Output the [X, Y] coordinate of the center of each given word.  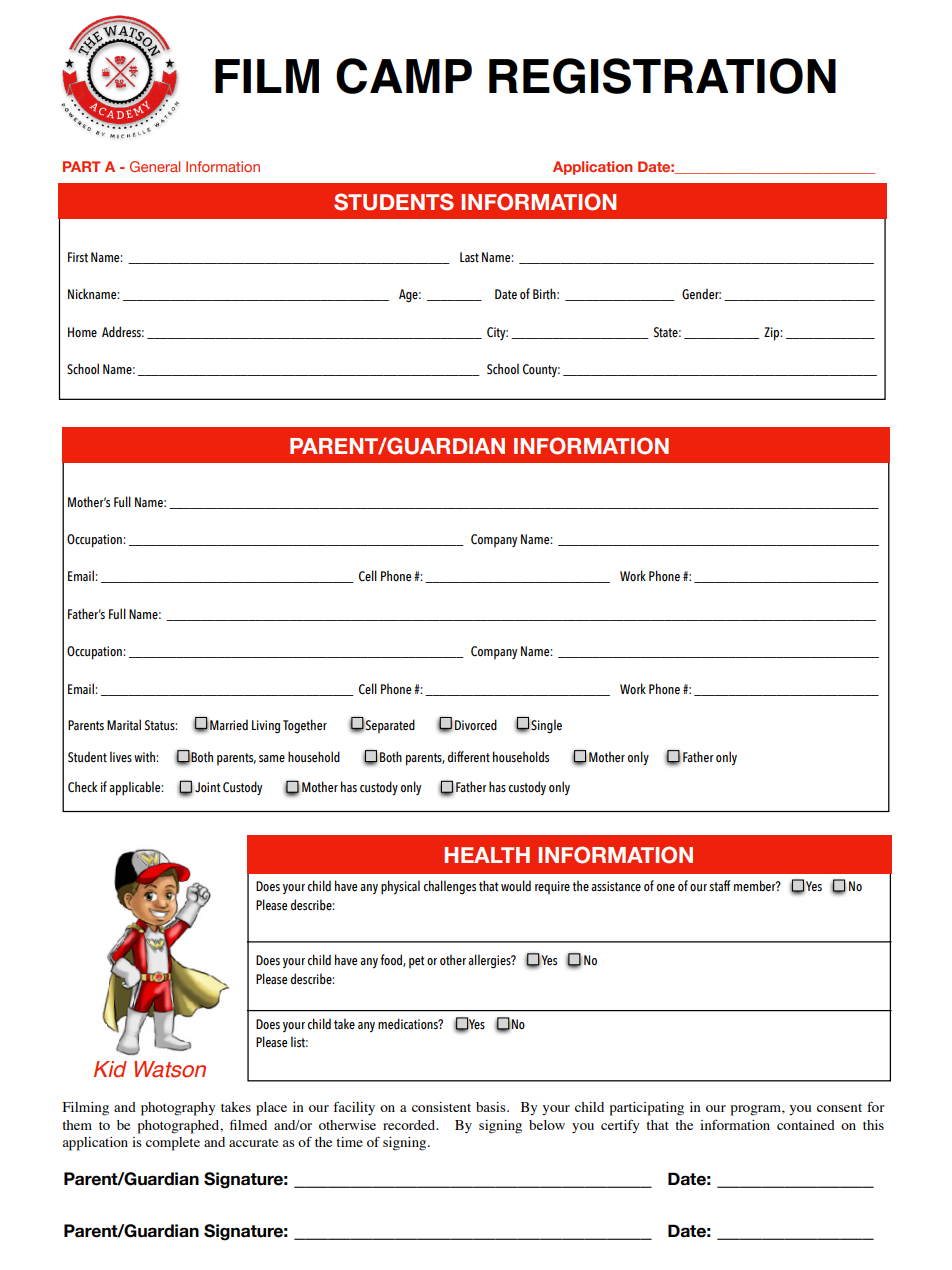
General [155, 166]
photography [178, 1109]
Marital [124, 724]
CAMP [404, 76]
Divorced [476, 725]
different [469, 757]
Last [469, 257]
